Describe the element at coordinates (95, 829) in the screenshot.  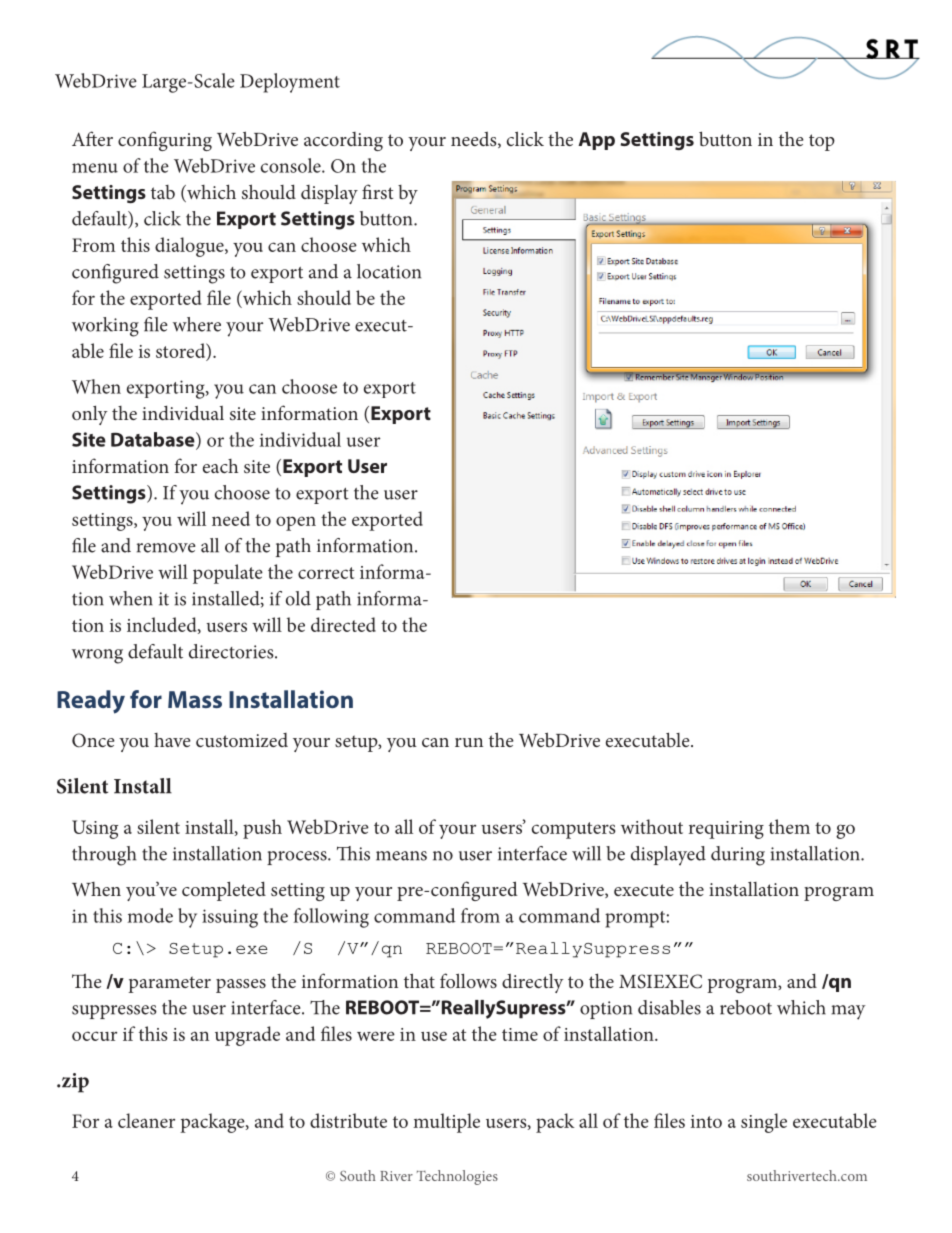
I see `Using` at that location.
